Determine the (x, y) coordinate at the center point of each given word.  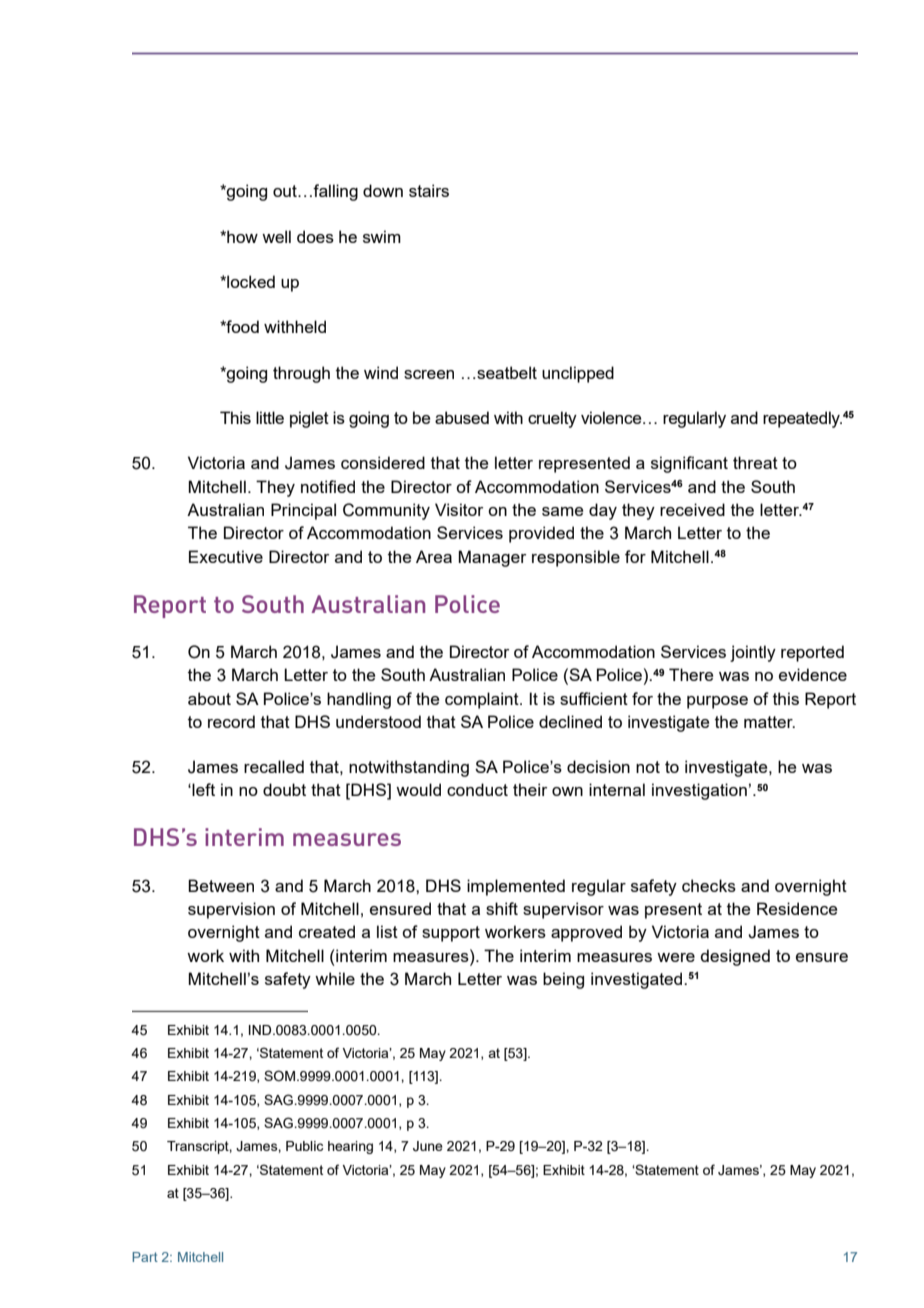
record (231, 721)
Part (145, 1257)
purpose (717, 702)
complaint (483, 700)
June (428, 1146)
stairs (429, 190)
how (241, 236)
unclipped (578, 374)
